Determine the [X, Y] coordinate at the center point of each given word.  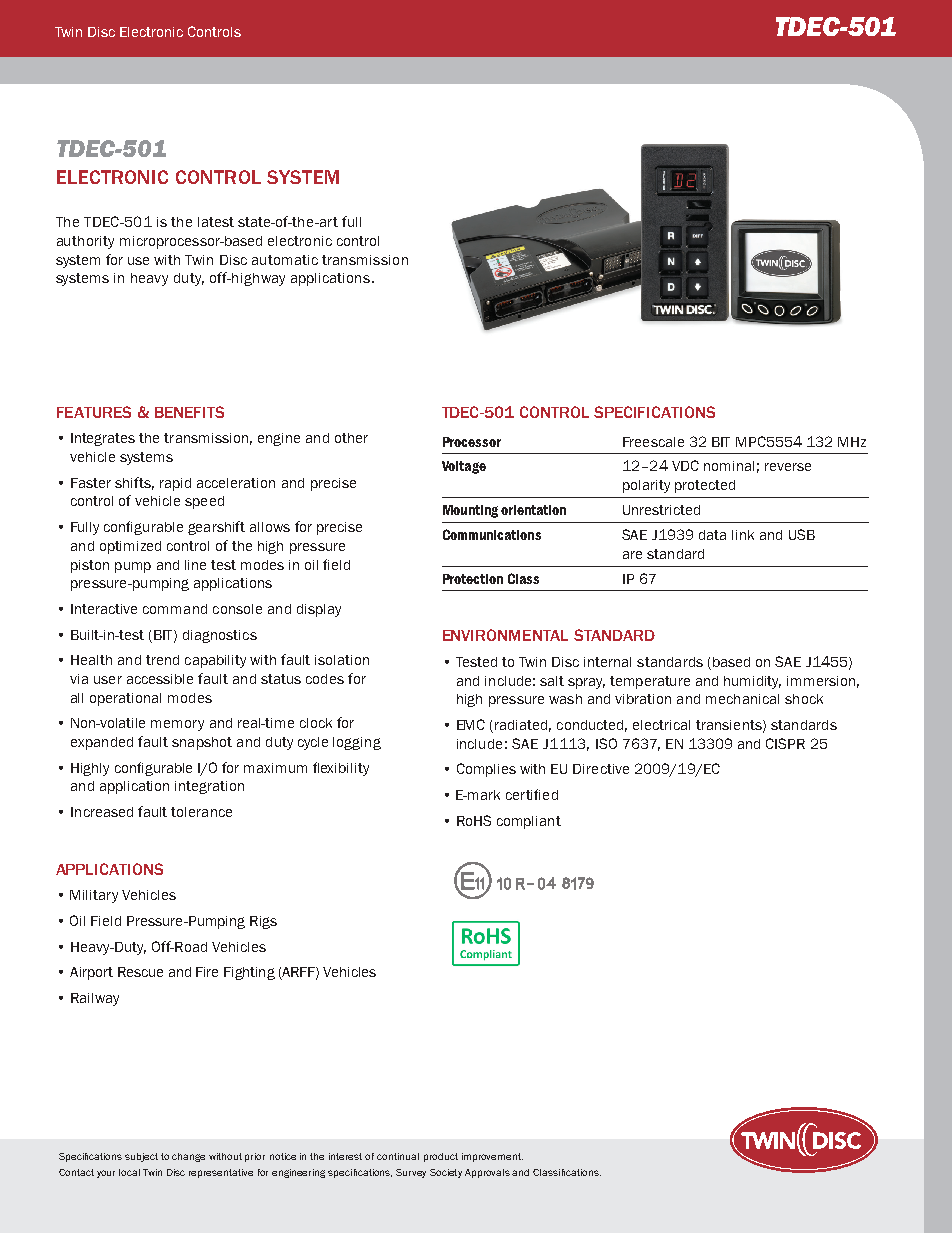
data [712, 535]
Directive [601, 769]
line [195, 565]
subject [141, 1157]
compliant [529, 822]
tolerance [201, 812]
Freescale [653, 442]
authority [85, 242]
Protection [473, 579]
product [441, 1157]
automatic [285, 260]
